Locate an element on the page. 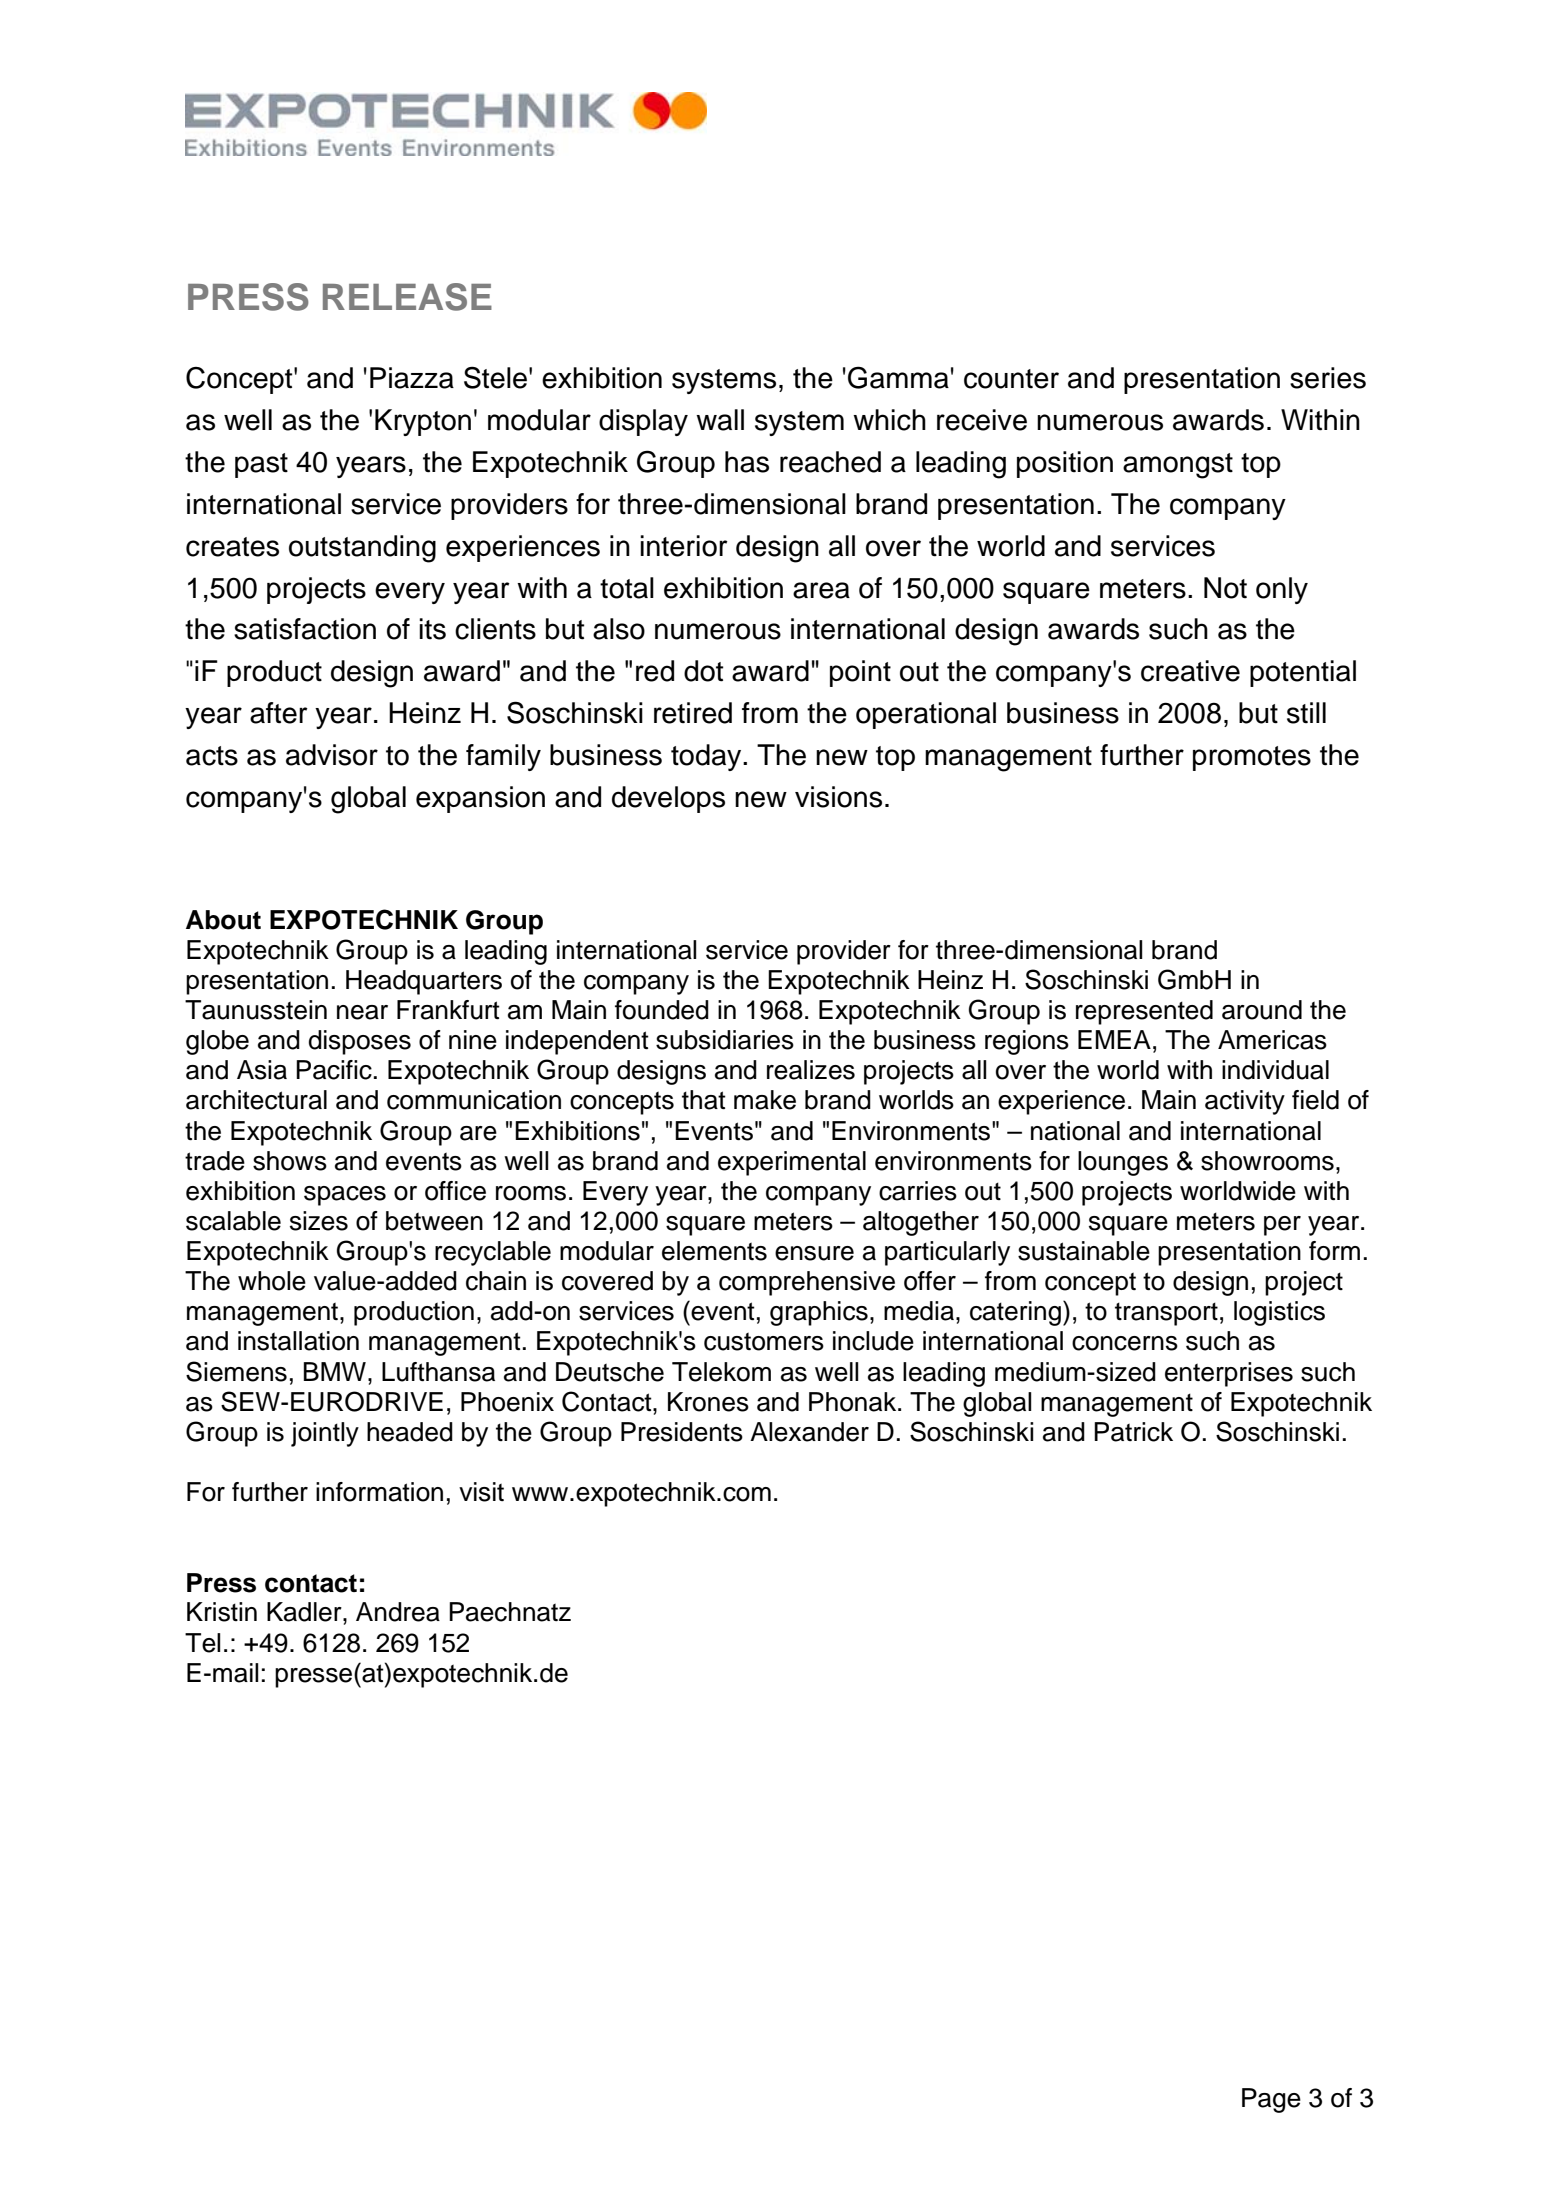 Image resolution: width=1559 pixels, height=2206 pixels. experimental is located at coordinates (792, 1163).
